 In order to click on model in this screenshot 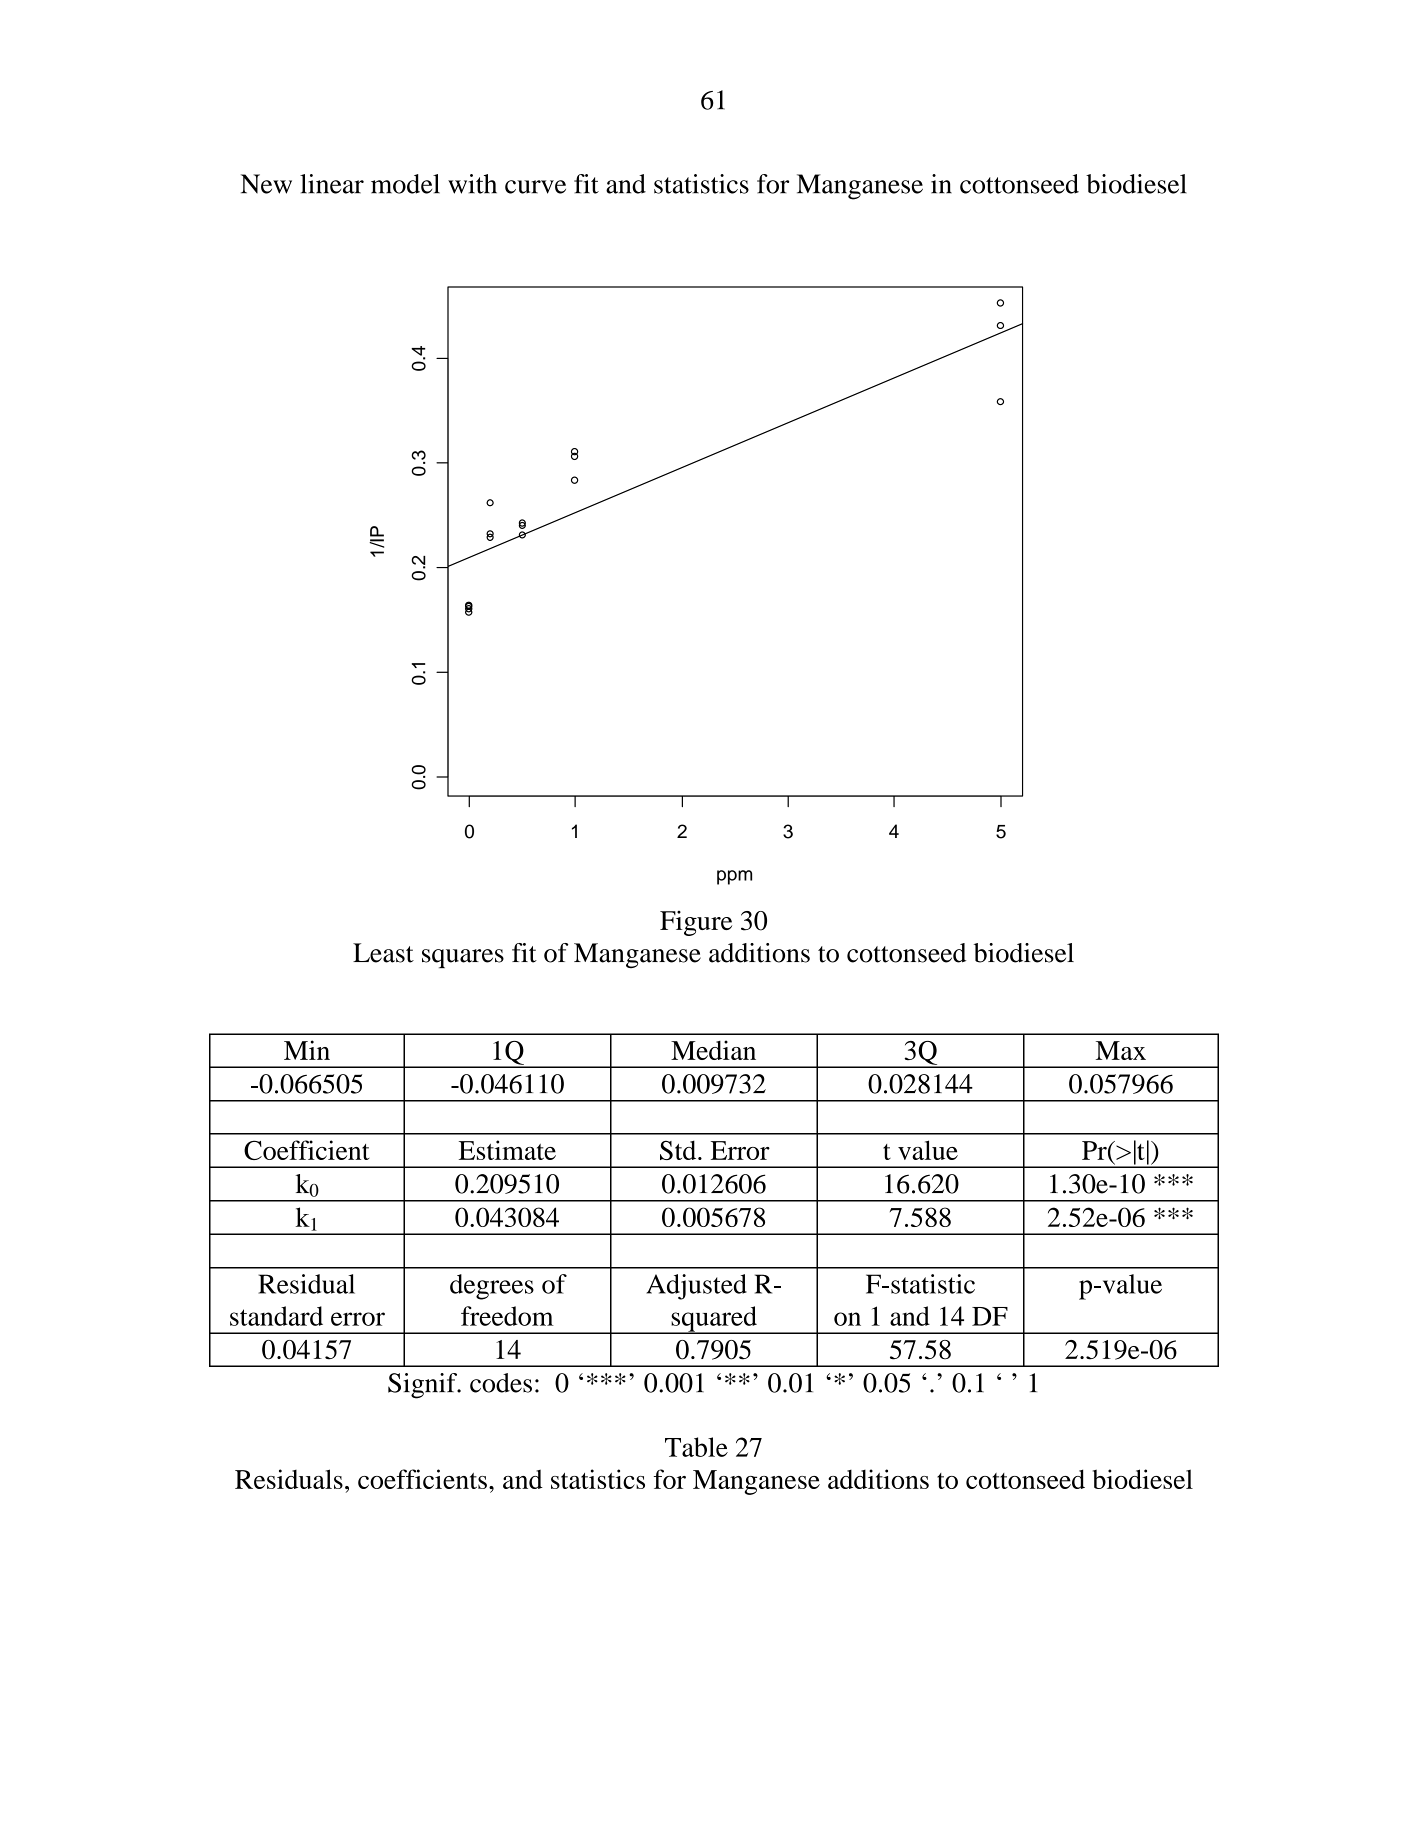, I will do `click(405, 184)`.
